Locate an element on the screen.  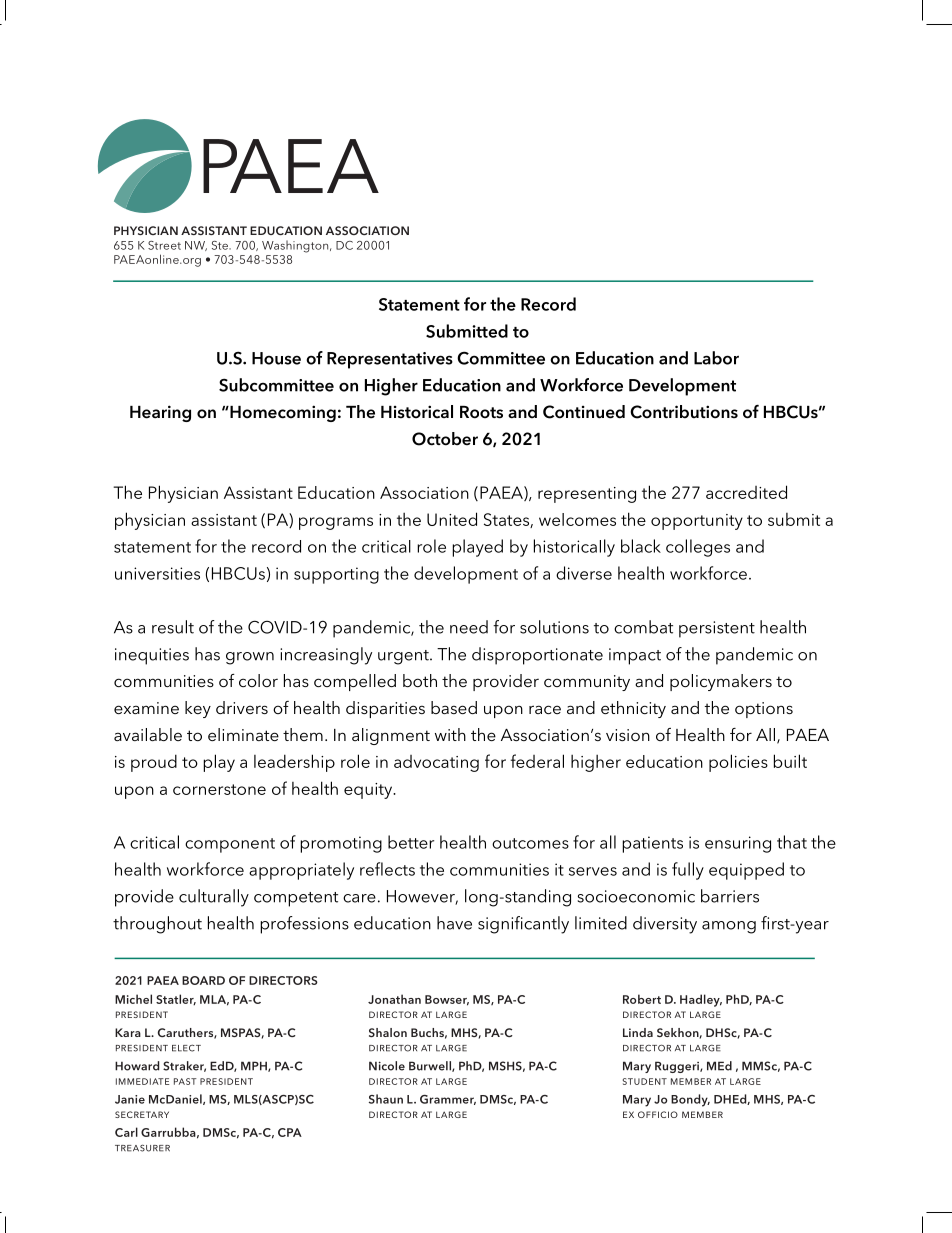
Street is located at coordinates (164, 245).
